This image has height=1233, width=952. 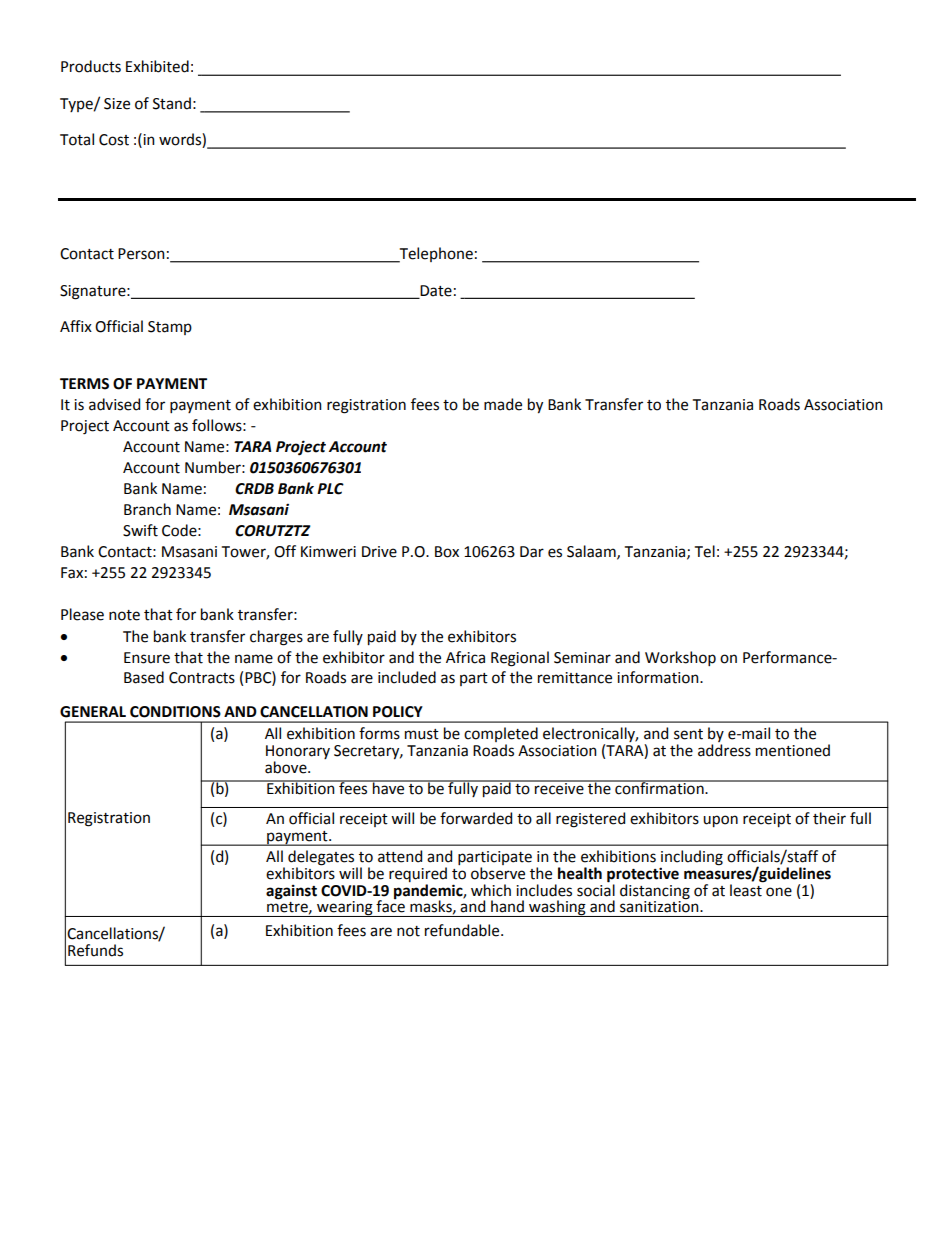 What do you see at coordinates (435, 291) in the image?
I see `Date` at bounding box center [435, 291].
